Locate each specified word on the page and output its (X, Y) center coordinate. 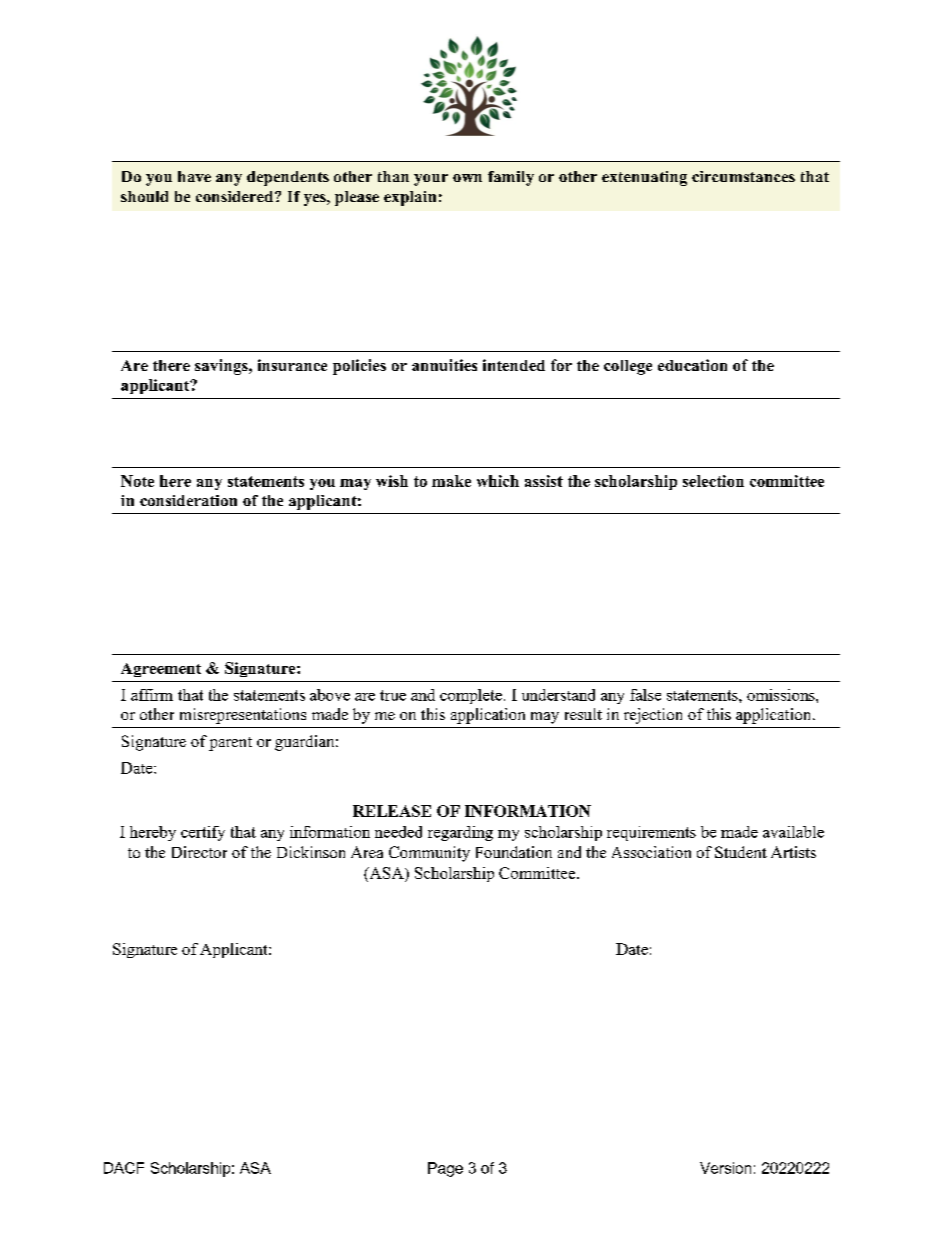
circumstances (743, 176)
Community (429, 854)
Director (199, 852)
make (451, 481)
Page (445, 1169)
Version (725, 1168)
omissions (782, 695)
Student (741, 852)
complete (471, 696)
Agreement (161, 670)
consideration (188, 500)
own (467, 178)
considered (236, 196)
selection (713, 481)
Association (651, 852)
